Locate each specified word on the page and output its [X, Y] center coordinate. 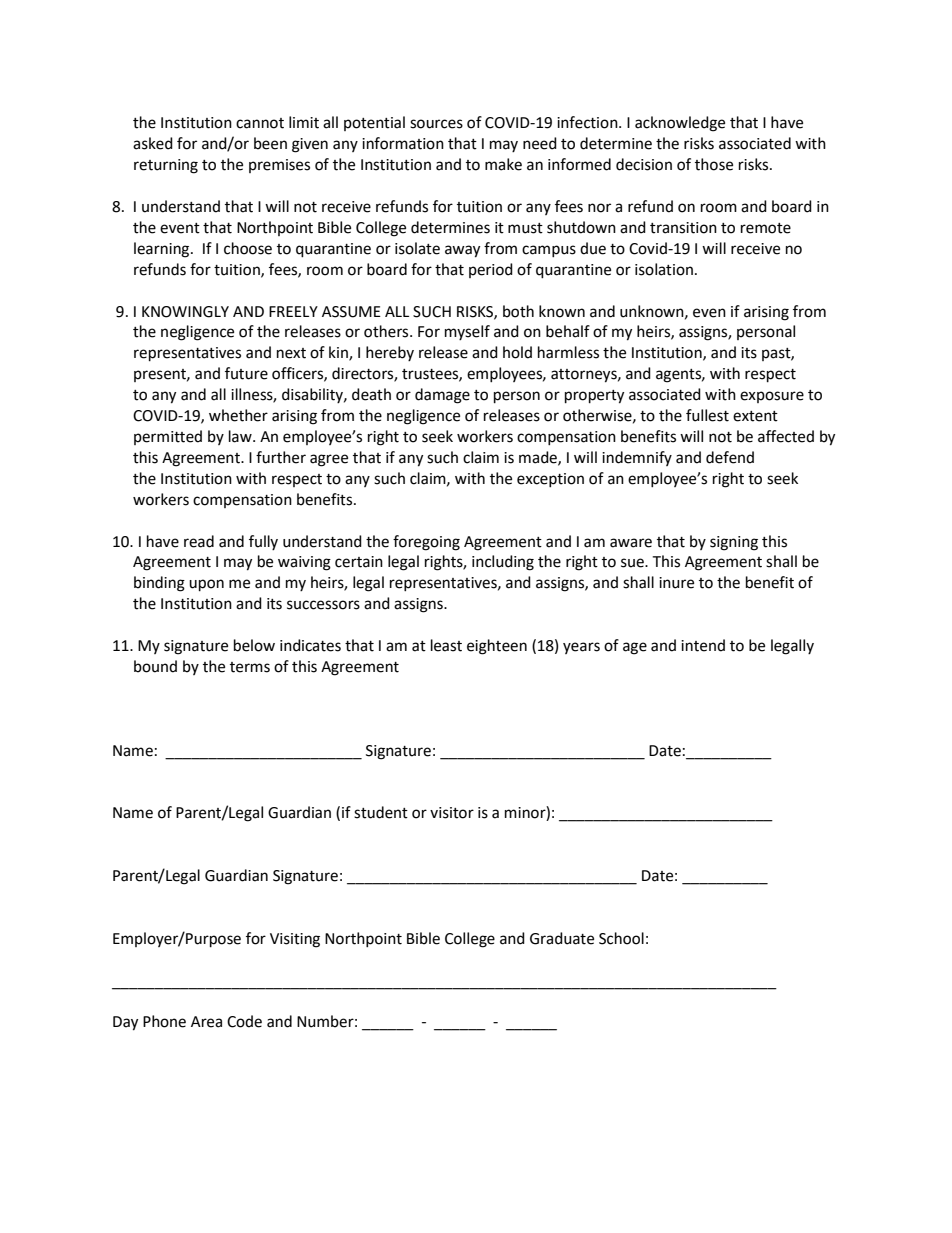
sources [436, 124]
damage [442, 396]
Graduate [562, 938]
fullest [707, 415]
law [241, 436]
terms [250, 667]
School [621, 938]
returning [166, 166]
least [446, 645]
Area [206, 1022]
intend [703, 645]
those [714, 164]
